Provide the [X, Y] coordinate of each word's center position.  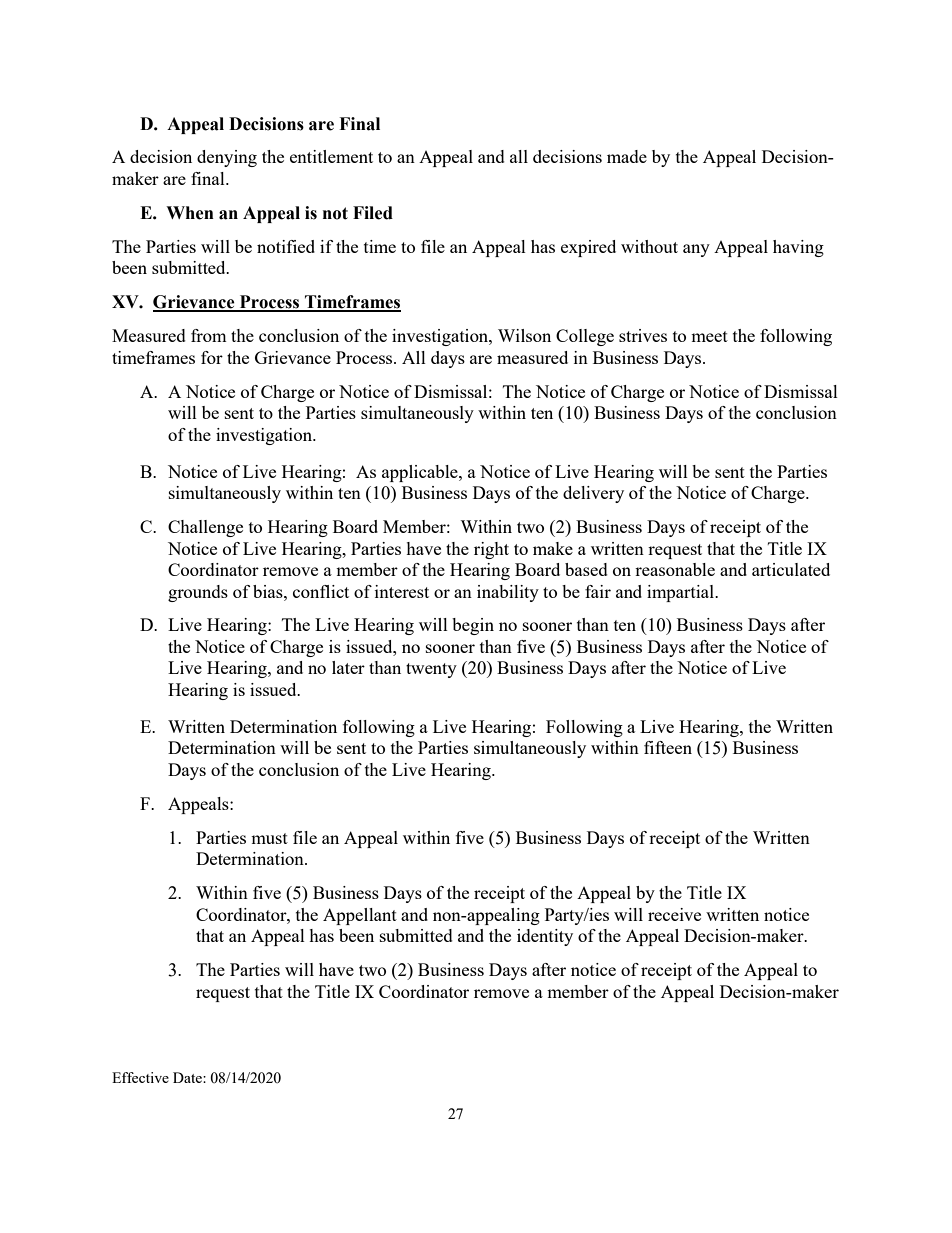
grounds [198, 593]
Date [188, 1077]
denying [227, 158]
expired [588, 248]
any [696, 250]
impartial [682, 593]
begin [473, 626]
